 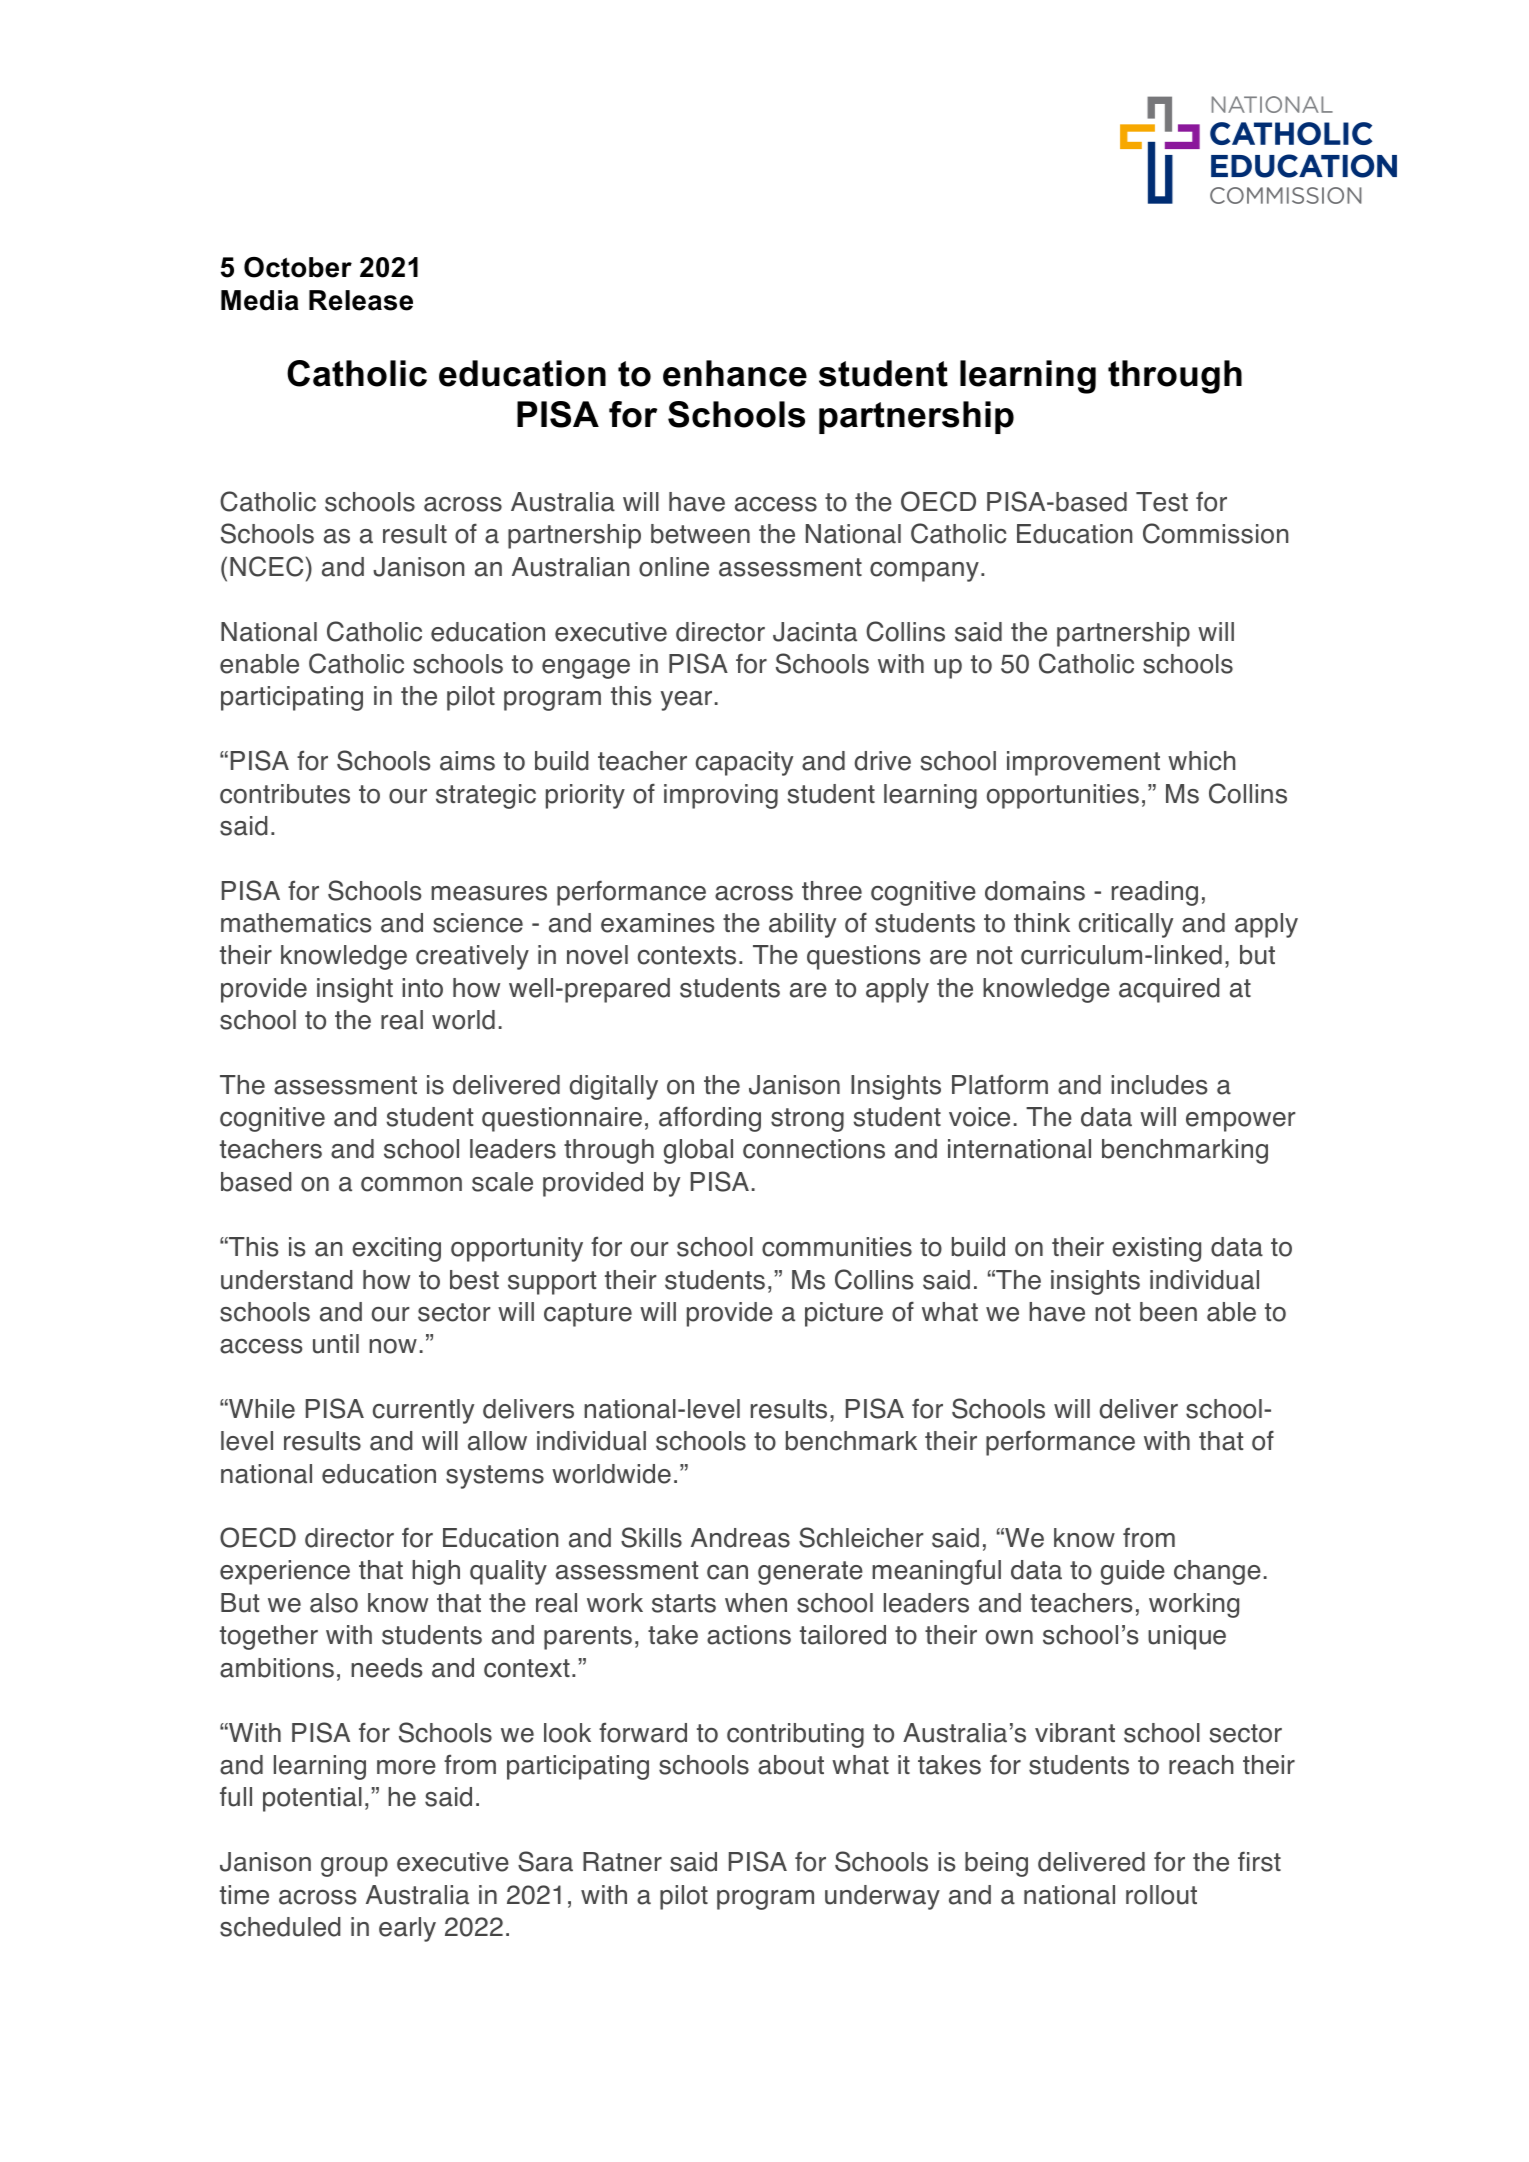 I want to click on communities, so click(x=837, y=1247).
